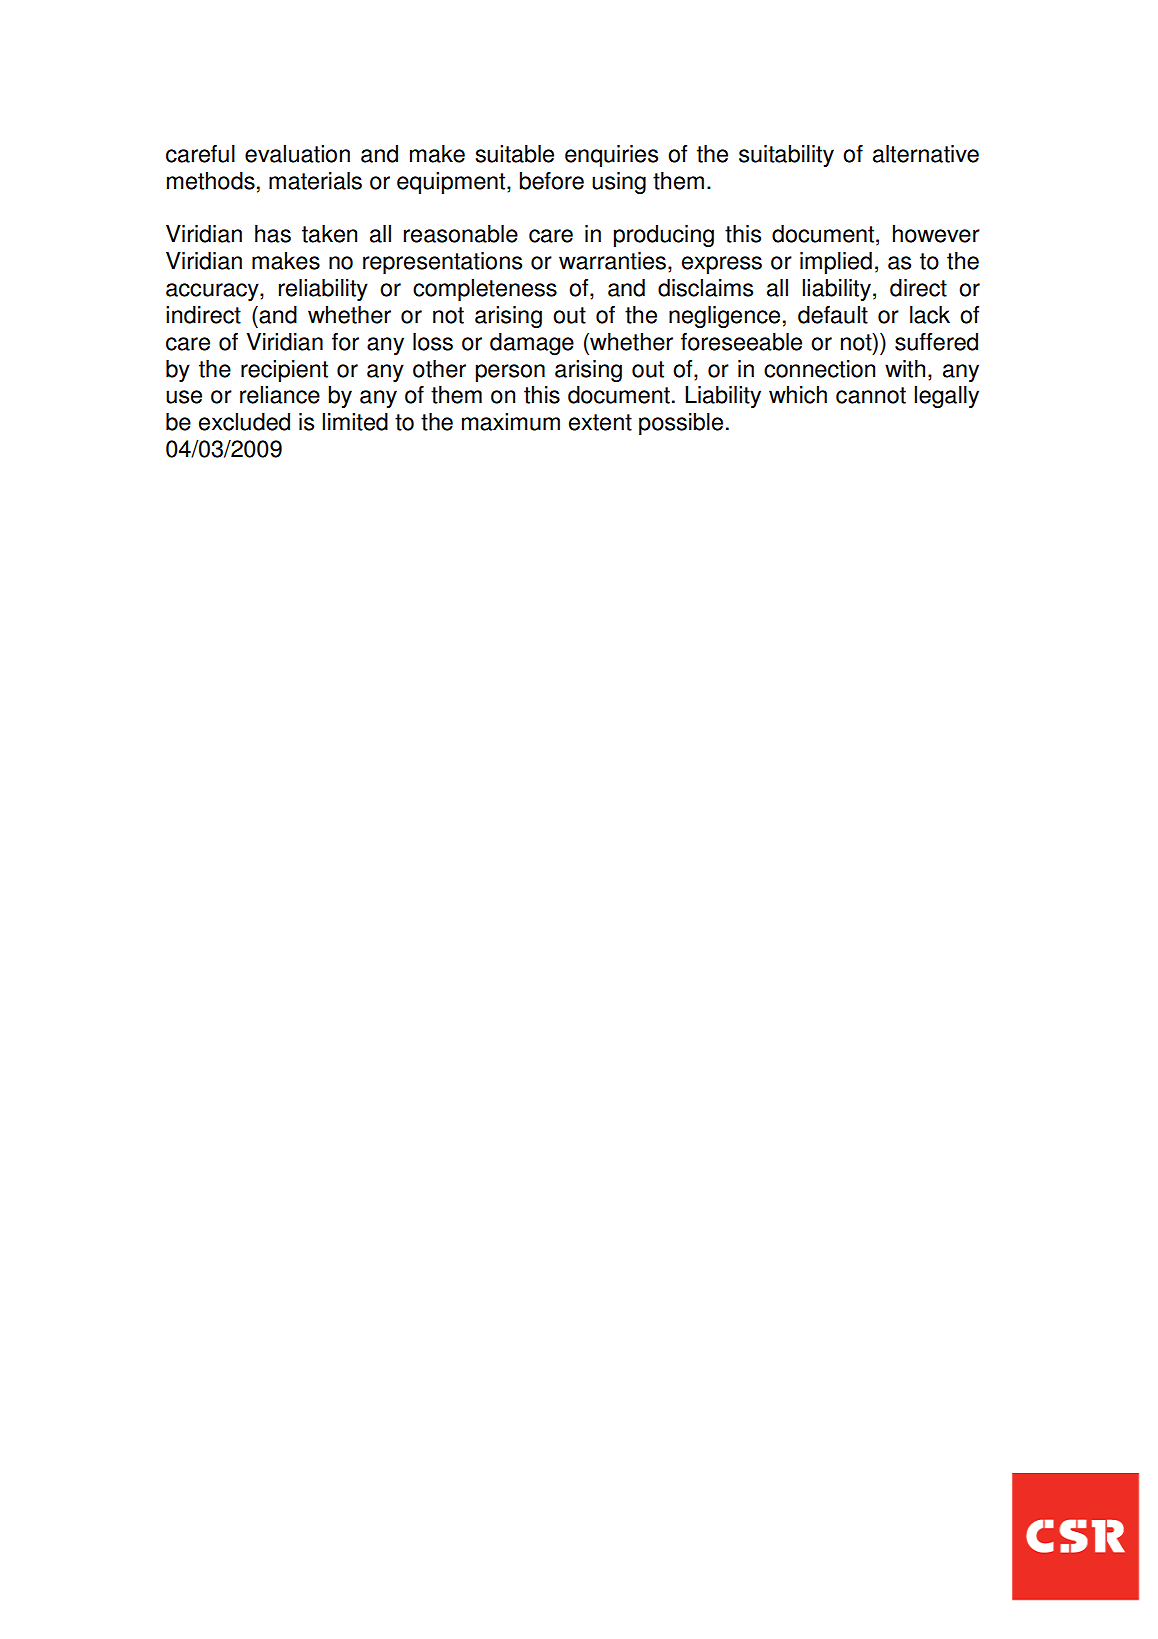 The image size is (1158, 1639). Describe the element at coordinates (213, 292) in the document. I see `accuracy` at that location.
